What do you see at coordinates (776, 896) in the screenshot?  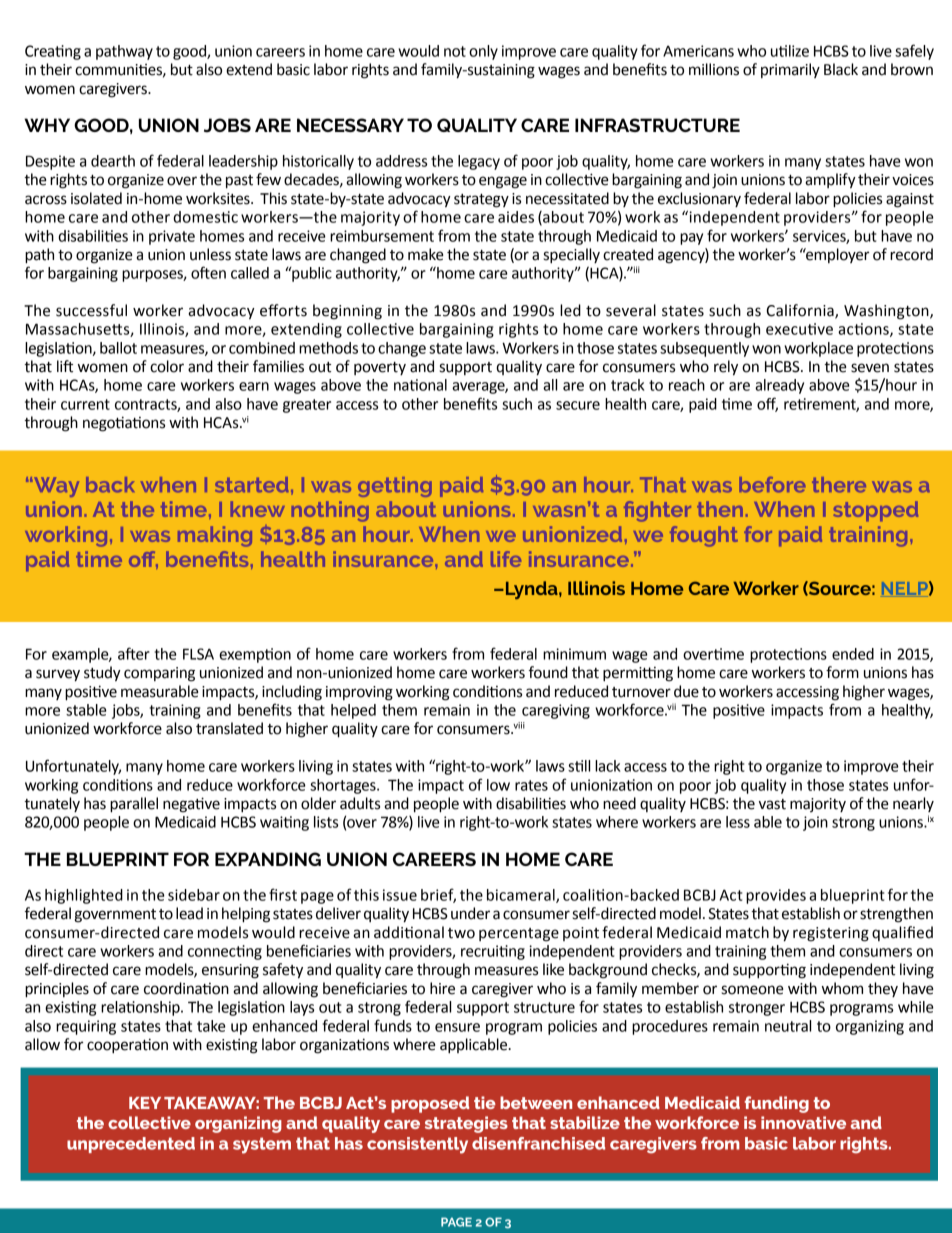 I see `provides` at bounding box center [776, 896].
